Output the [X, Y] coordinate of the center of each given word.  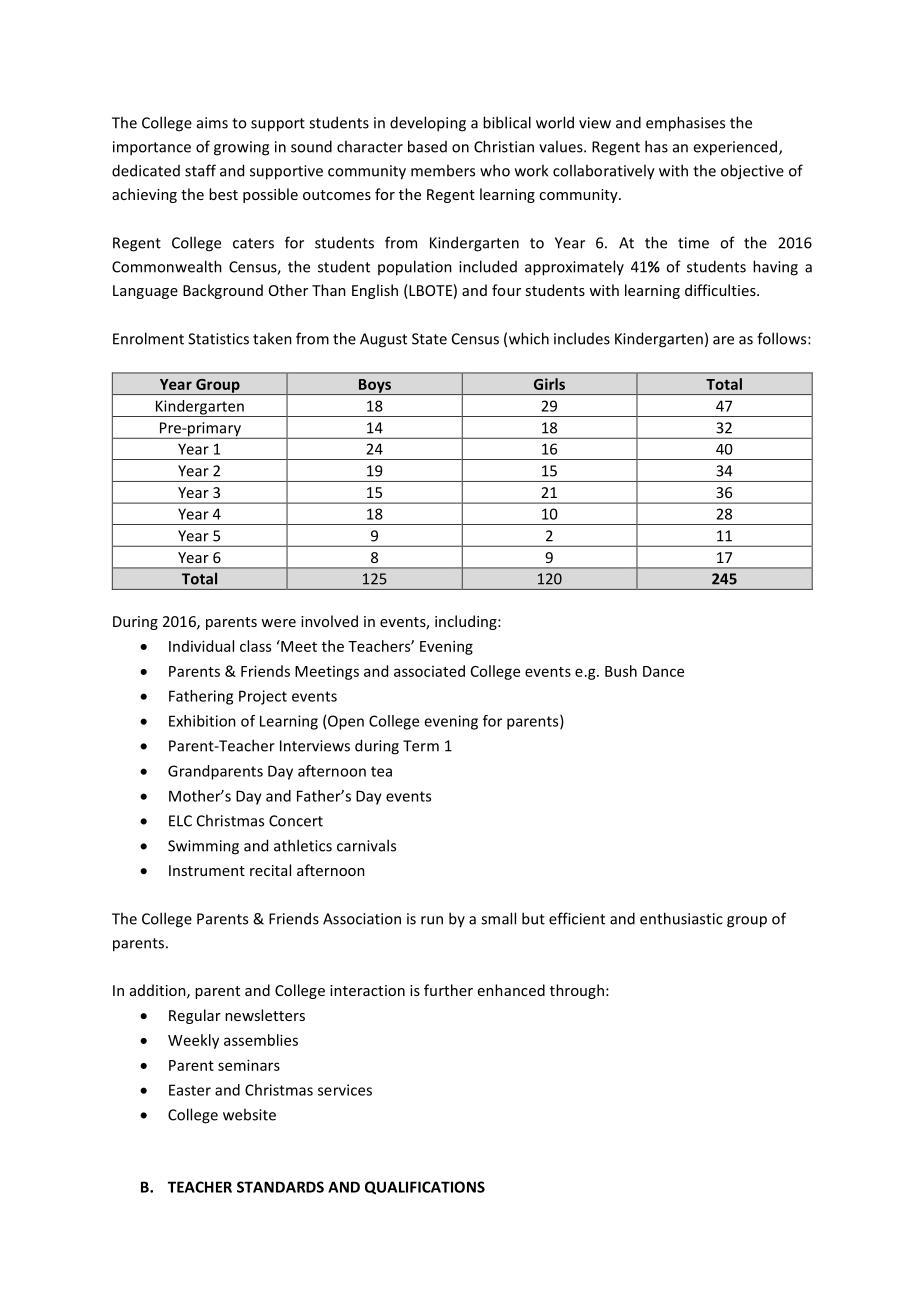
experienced [735, 148]
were [278, 623]
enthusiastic [681, 918]
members [443, 170]
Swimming [203, 847]
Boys [375, 387]
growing [241, 148]
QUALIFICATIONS [425, 1188]
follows [783, 338]
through [577, 991]
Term [421, 746]
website [249, 1114]
